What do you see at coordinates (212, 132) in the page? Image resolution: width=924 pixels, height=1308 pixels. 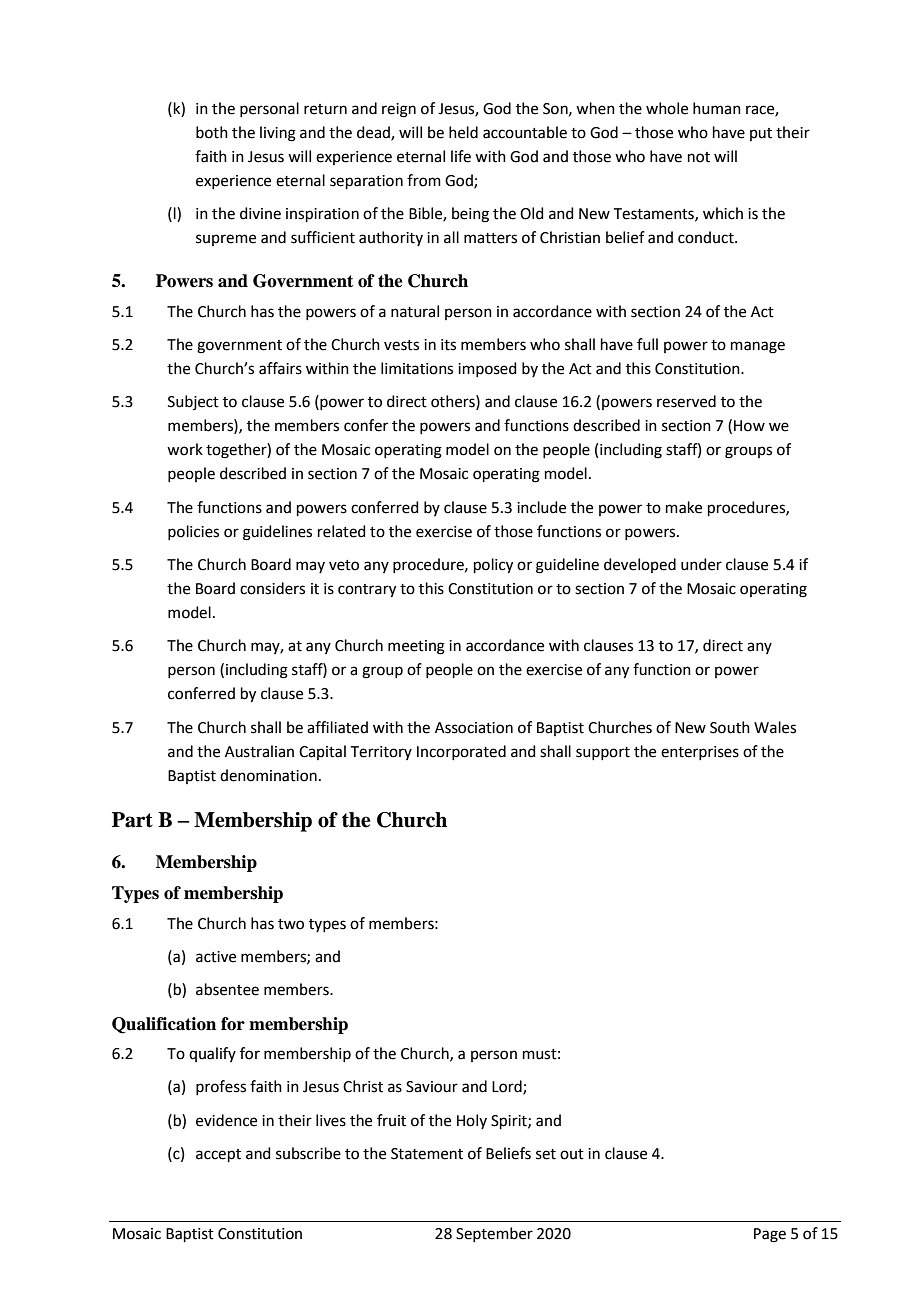 I see `both` at bounding box center [212, 132].
